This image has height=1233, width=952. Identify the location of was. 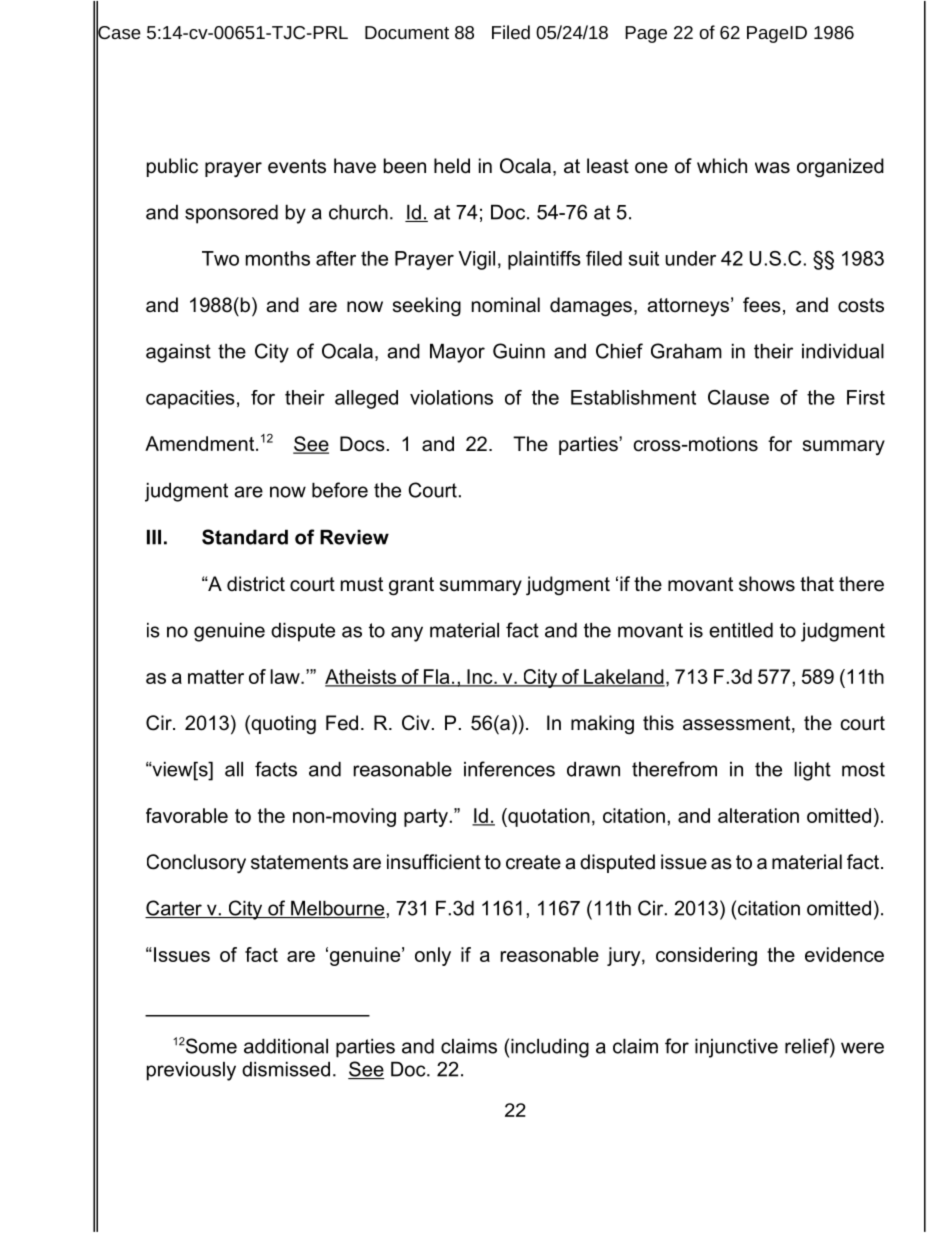
(772, 168).
